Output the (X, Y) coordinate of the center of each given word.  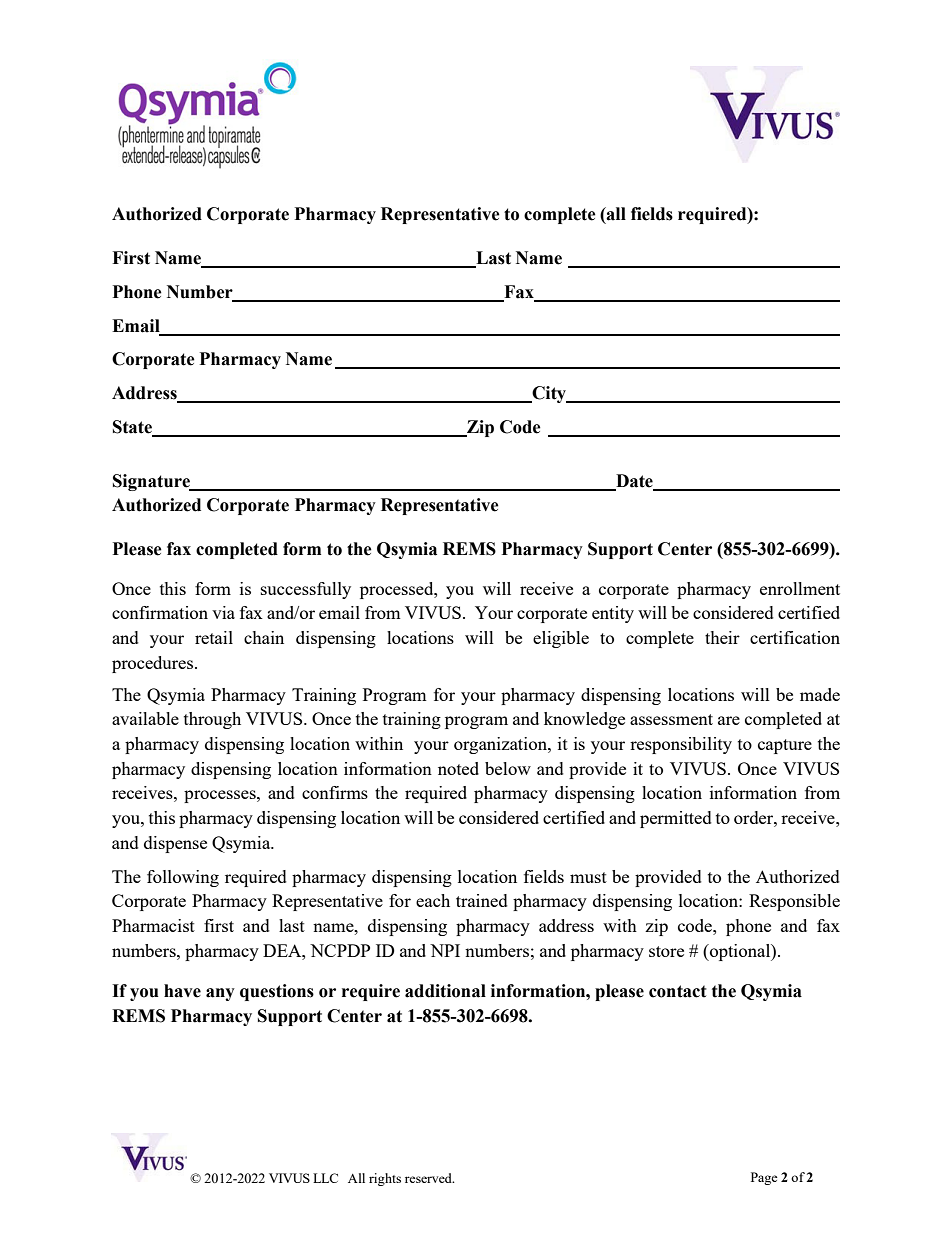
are (729, 720)
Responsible (794, 902)
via (223, 612)
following (183, 878)
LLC (325, 1178)
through (212, 720)
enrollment (800, 588)
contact (678, 991)
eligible (561, 639)
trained (482, 900)
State (133, 428)
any (220, 994)
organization (501, 745)
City (549, 394)
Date (634, 481)
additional (445, 991)
